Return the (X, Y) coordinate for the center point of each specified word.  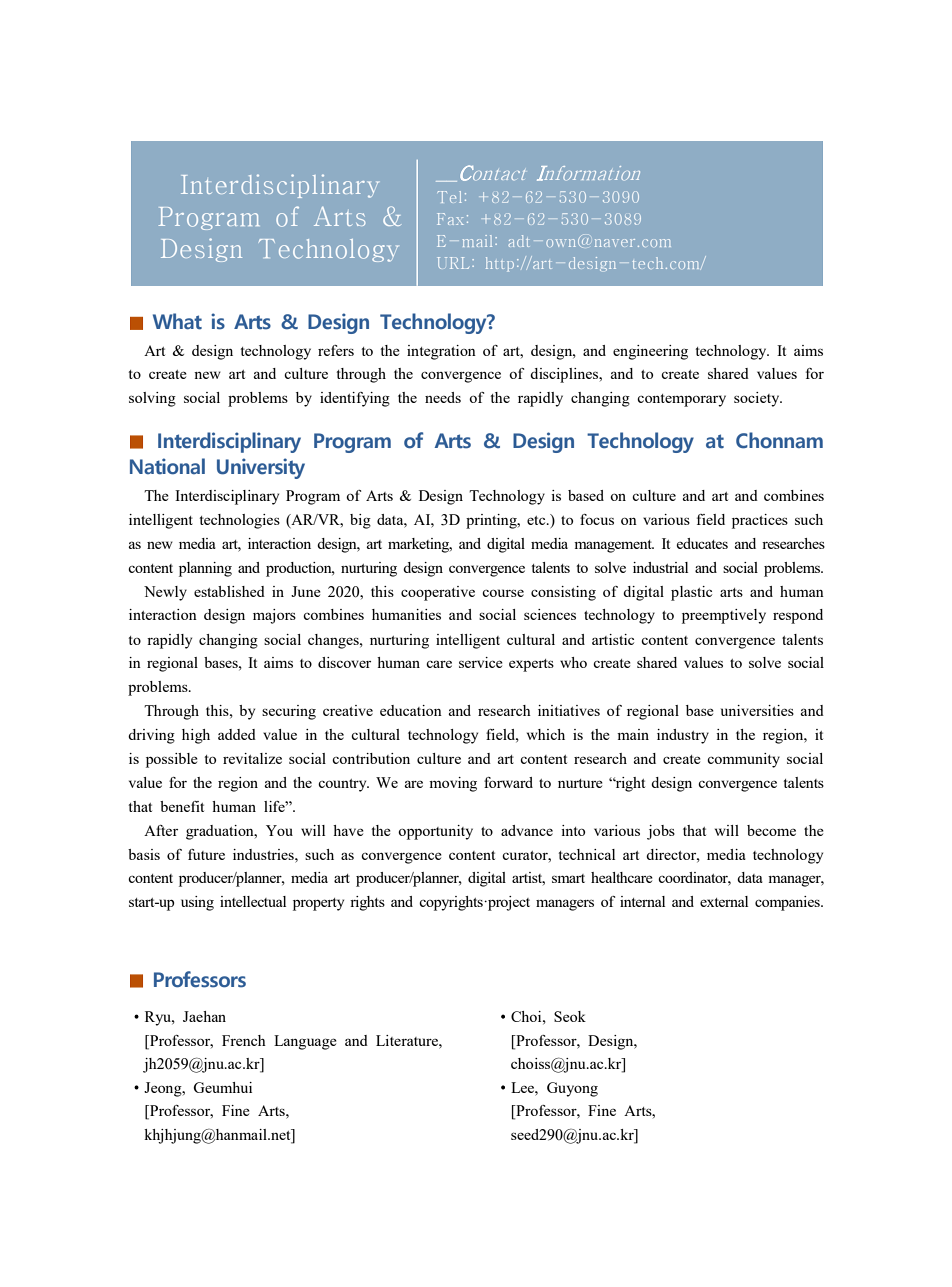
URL (453, 263)
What (177, 321)
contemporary (681, 400)
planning (205, 569)
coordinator (694, 879)
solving (152, 399)
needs (443, 397)
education (411, 710)
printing (492, 521)
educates (702, 543)
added (237, 734)
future (206, 854)
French (244, 1040)
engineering (650, 352)
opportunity (435, 832)
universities (757, 710)
